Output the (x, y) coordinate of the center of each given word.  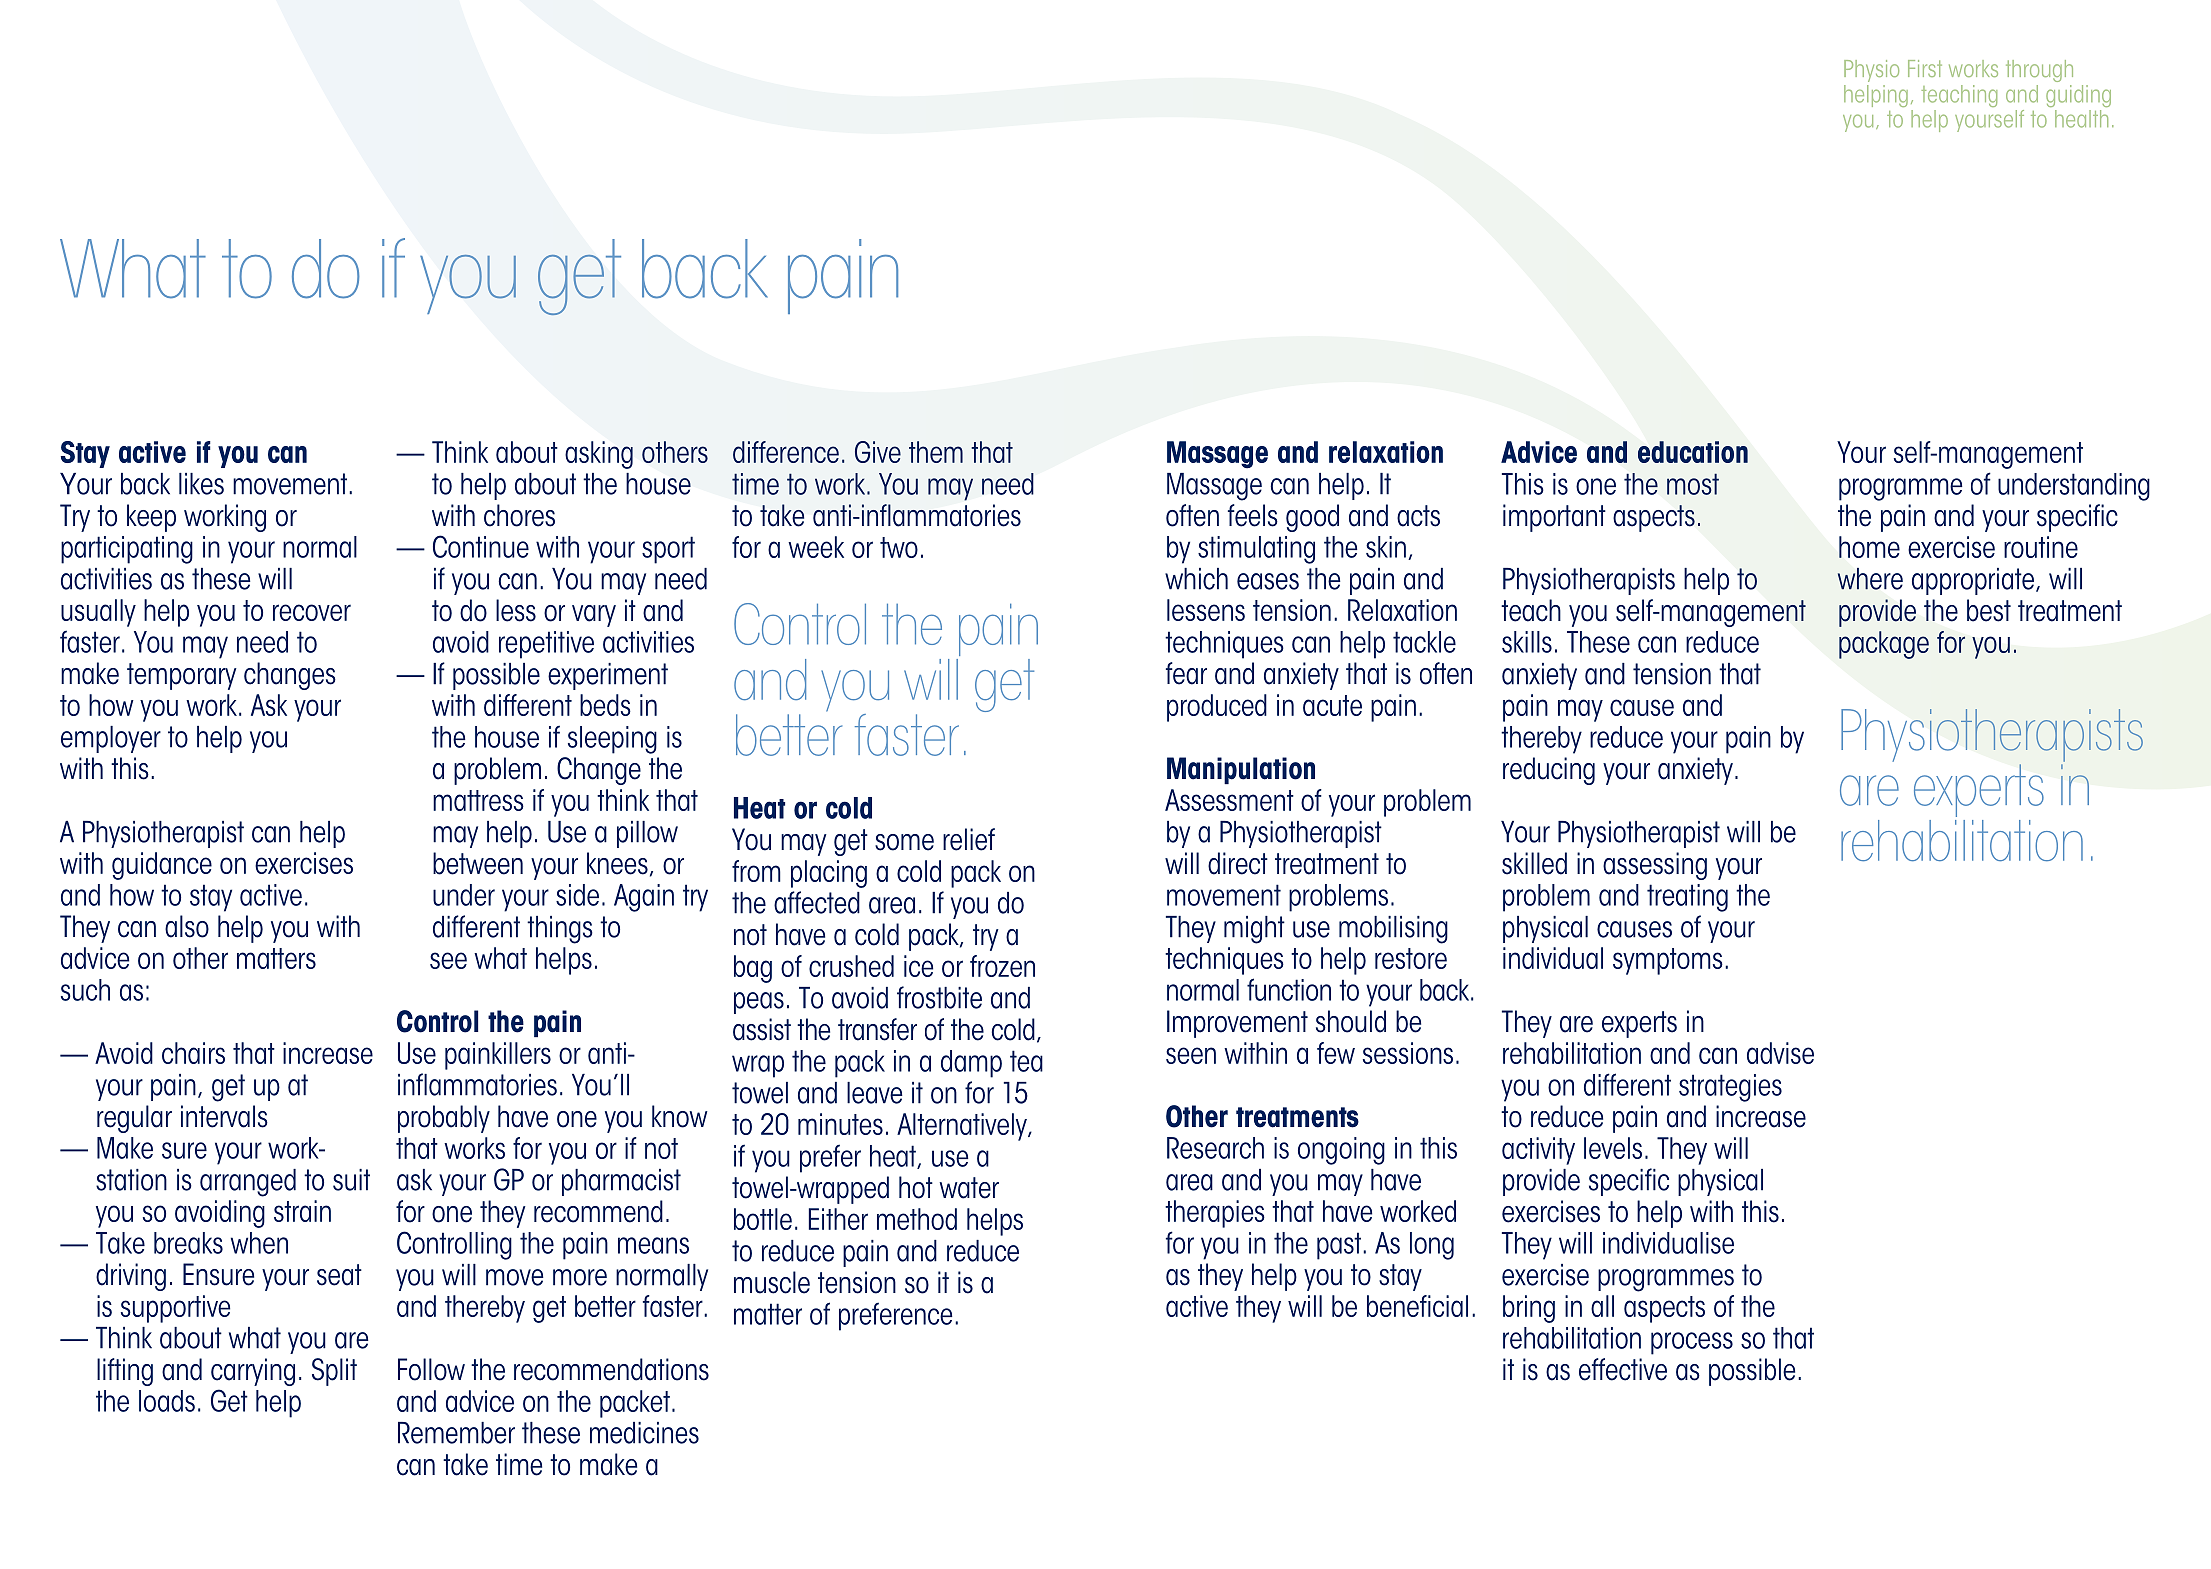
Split (334, 1372)
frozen (1002, 966)
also (187, 926)
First (1925, 68)
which (1196, 579)
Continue (481, 546)
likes (201, 484)
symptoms (1668, 961)
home (1869, 547)
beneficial (1417, 1306)
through (2039, 71)
